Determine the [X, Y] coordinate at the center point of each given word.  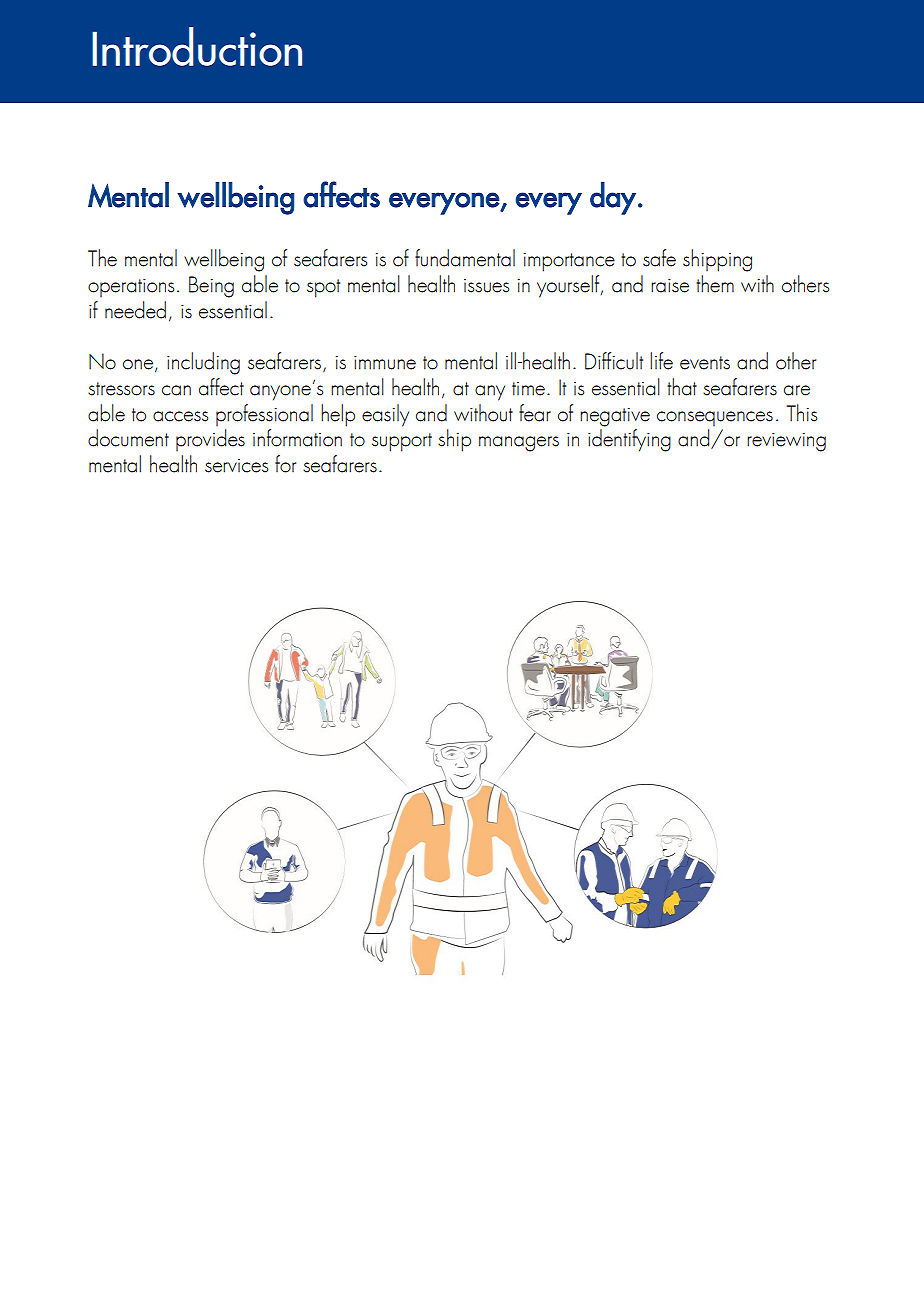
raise [670, 286]
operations [131, 288]
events [705, 363]
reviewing [786, 442]
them [715, 284]
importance [569, 262]
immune [385, 363]
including [203, 363]
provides [210, 440]
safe [659, 258]
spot [323, 288]
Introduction [197, 46]
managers [519, 444]
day [613, 198]
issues [486, 286]
